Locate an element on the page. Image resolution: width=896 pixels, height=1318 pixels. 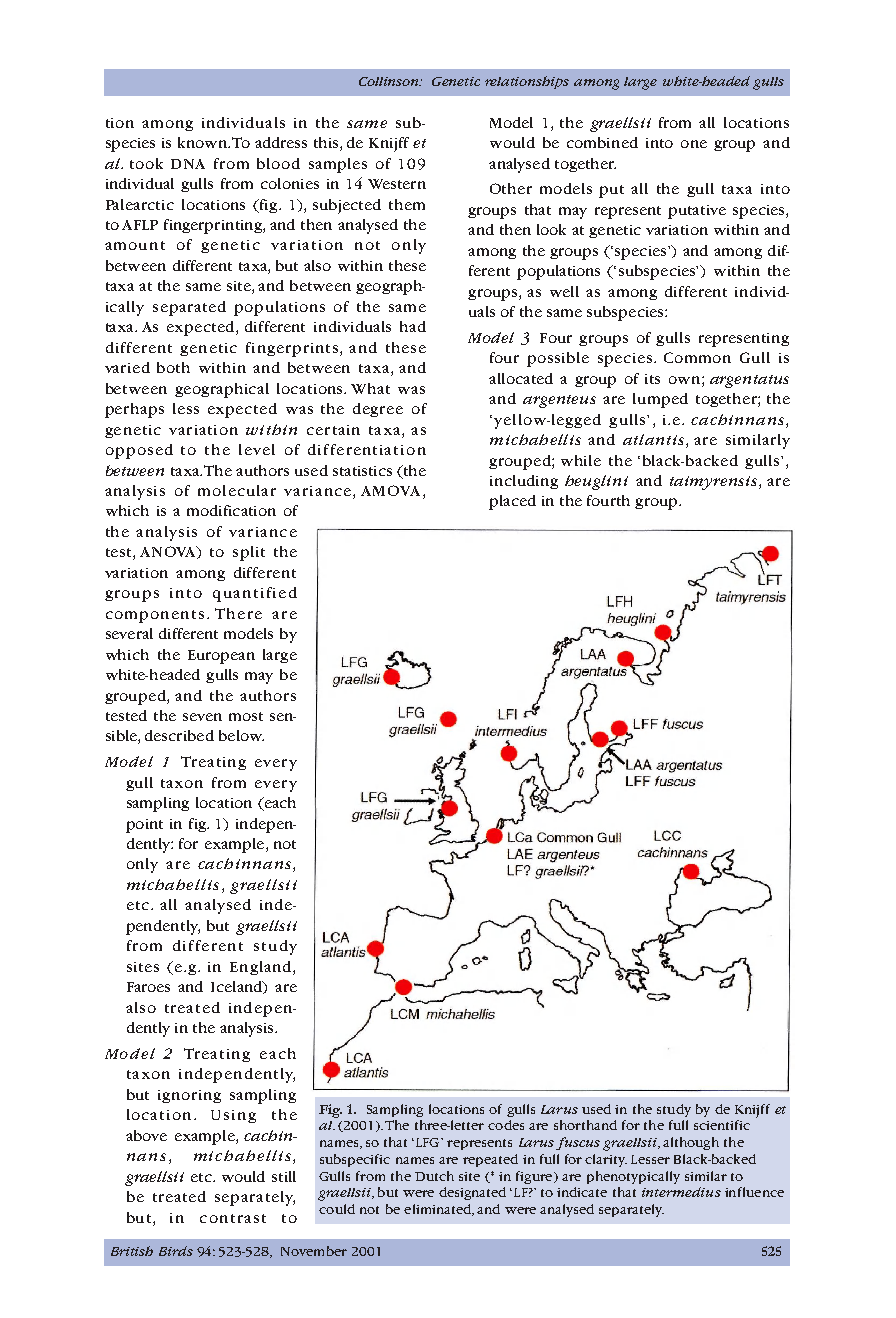
eliminated is located at coordinates (438, 1210).
